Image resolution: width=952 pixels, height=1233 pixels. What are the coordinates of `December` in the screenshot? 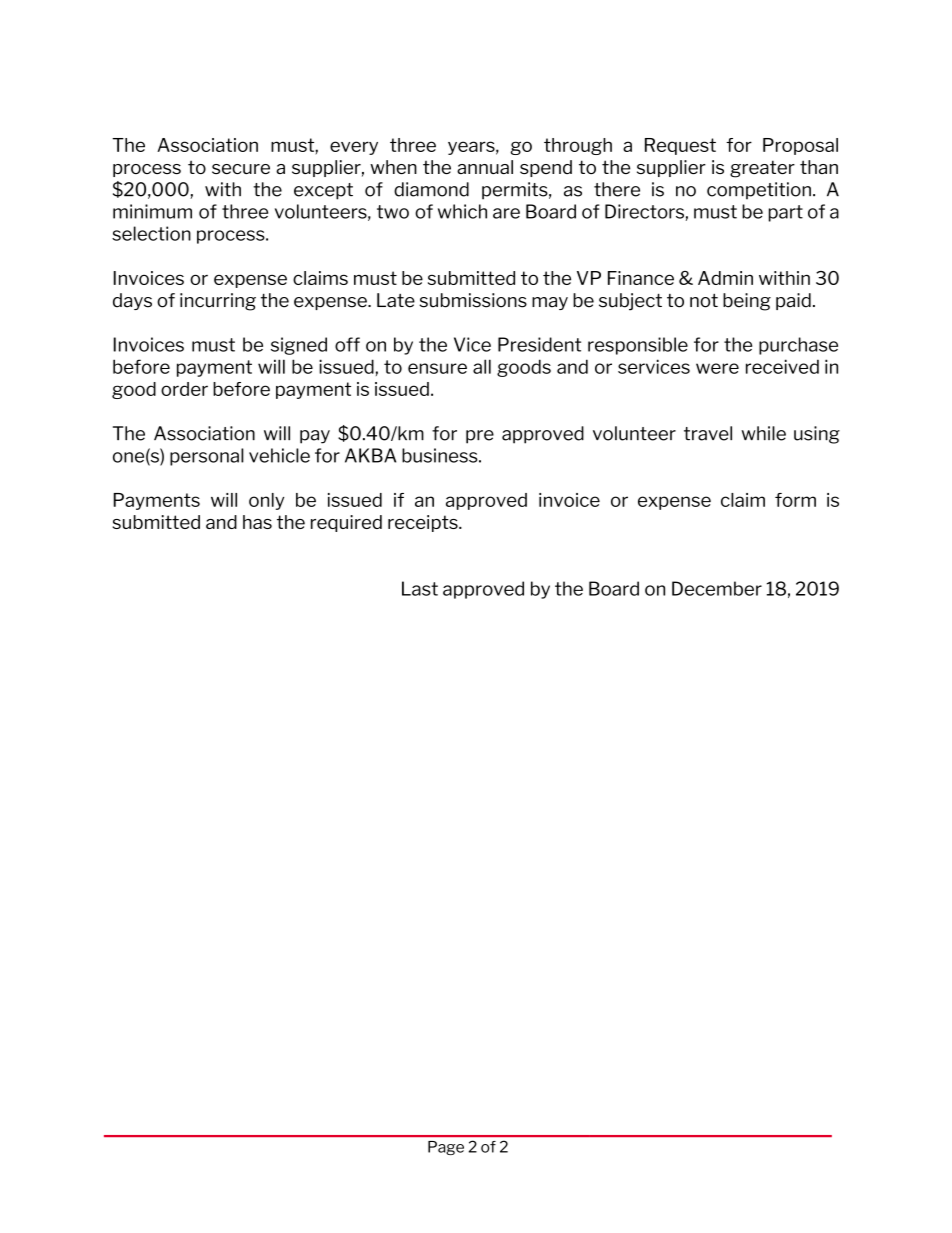 It's located at (717, 588).
